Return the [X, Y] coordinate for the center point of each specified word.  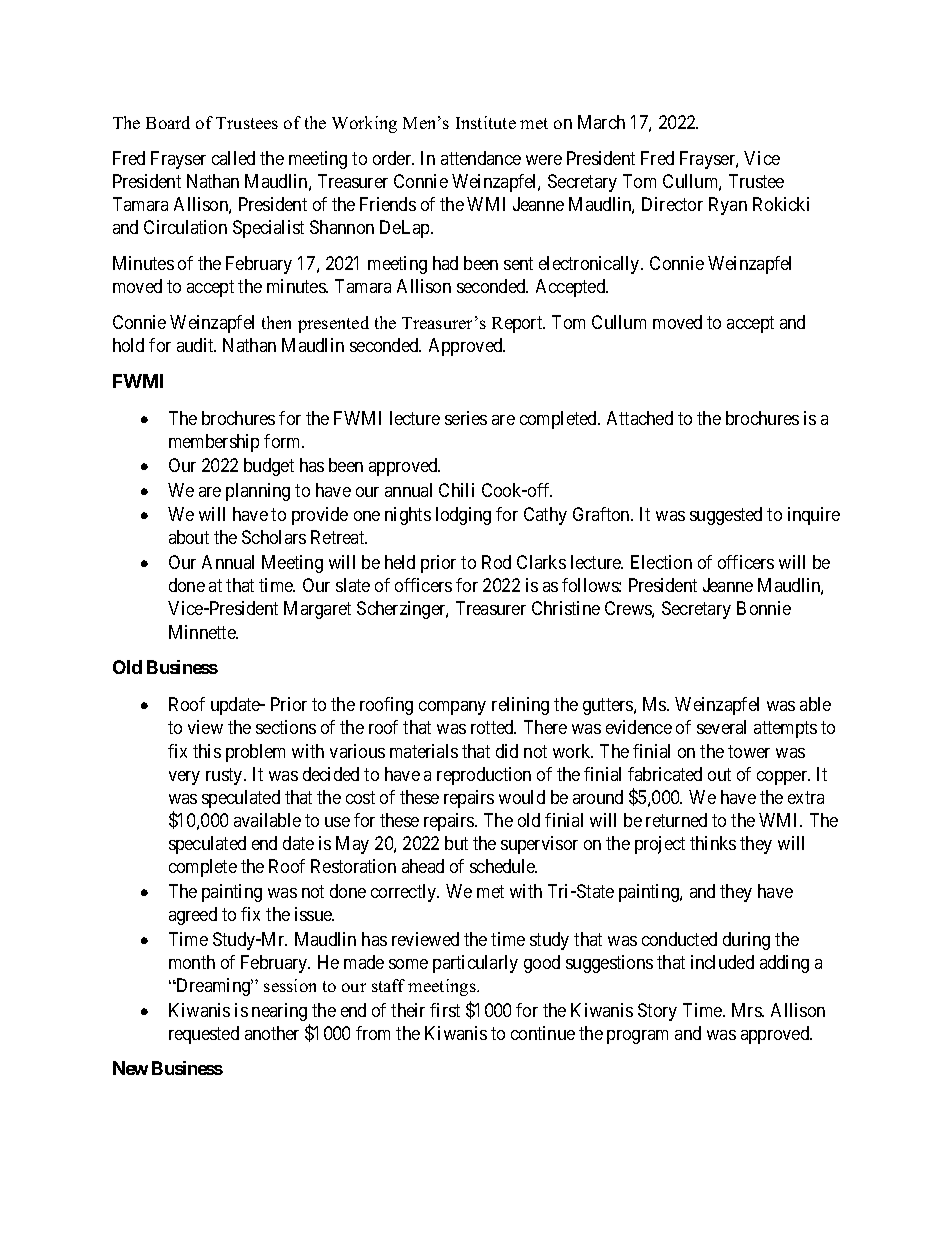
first [445, 1010]
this [207, 751]
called [233, 158]
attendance [481, 158]
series [466, 418]
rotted [493, 727]
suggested [726, 516]
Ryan [728, 206]
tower [749, 751]
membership [214, 443]
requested [204, 1035]
